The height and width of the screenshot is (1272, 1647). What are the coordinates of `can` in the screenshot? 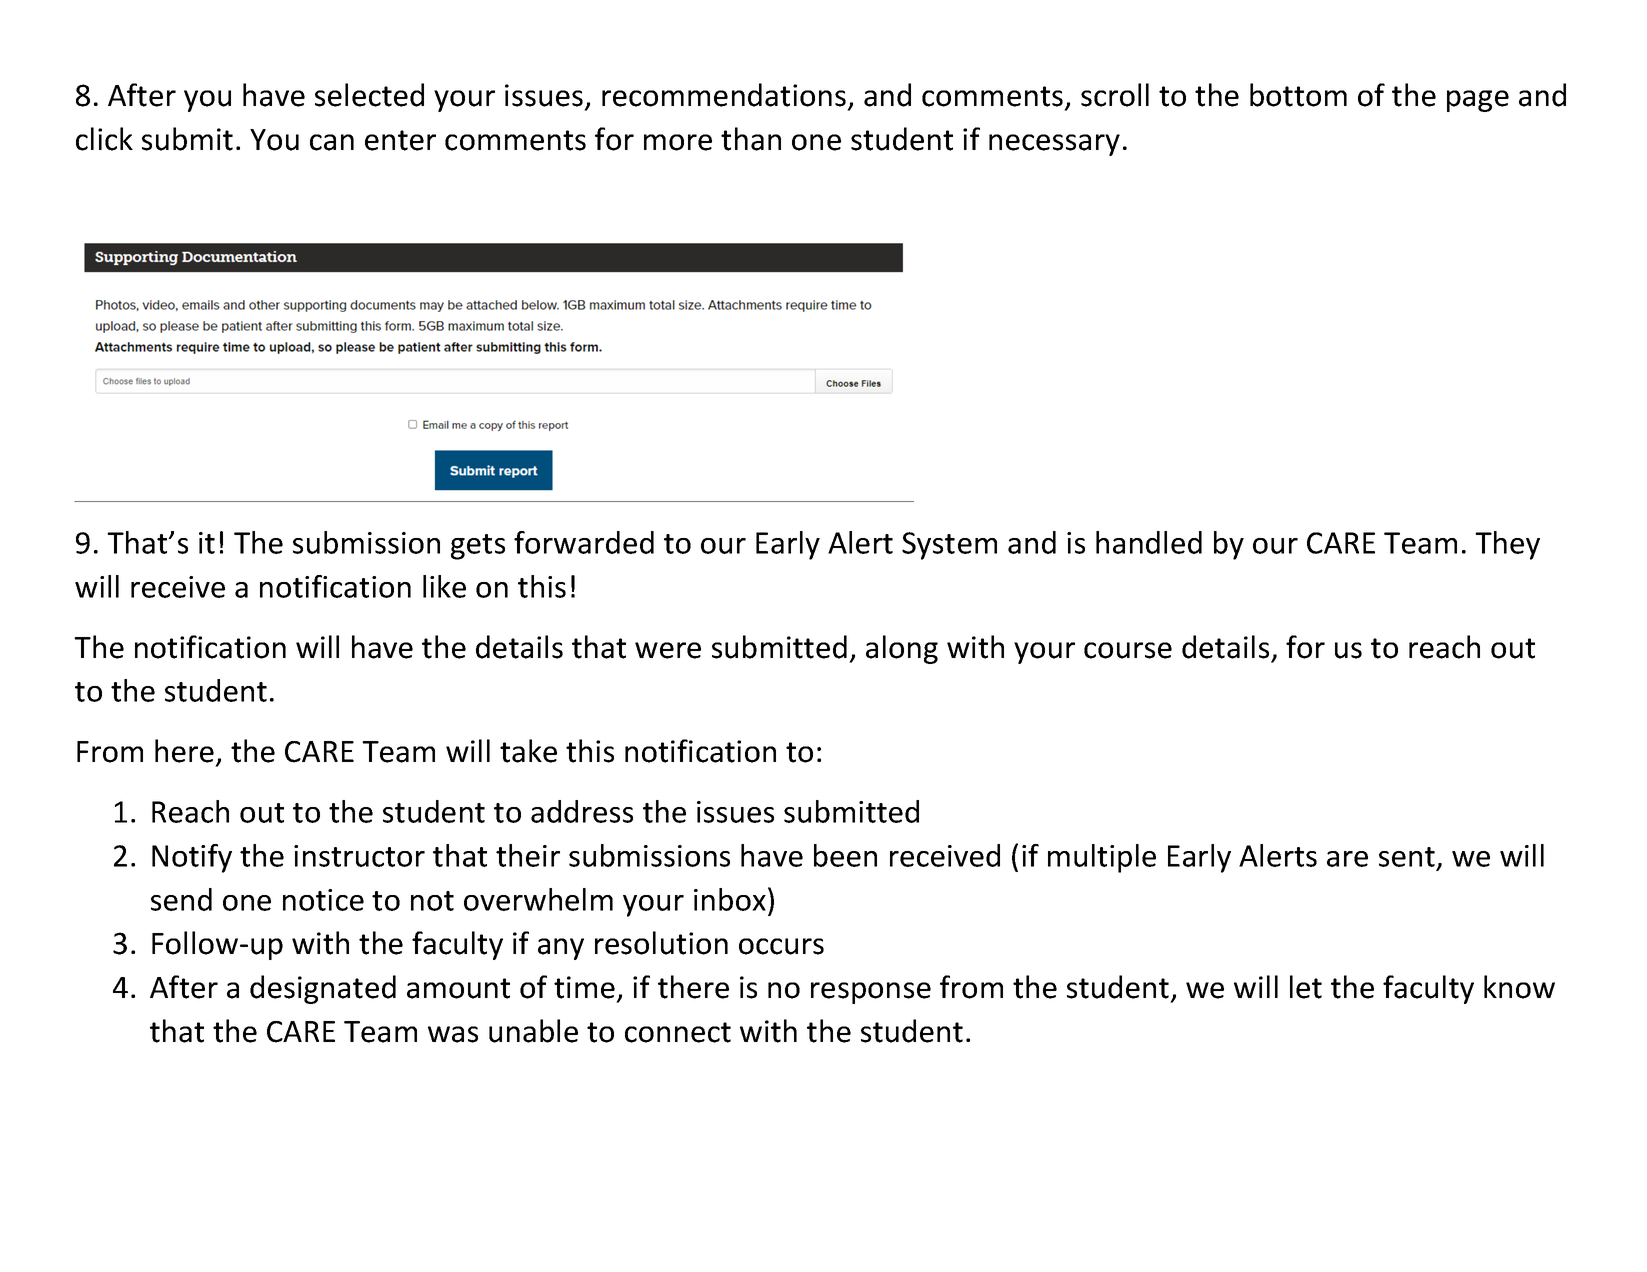 It's located at (332, 142).
